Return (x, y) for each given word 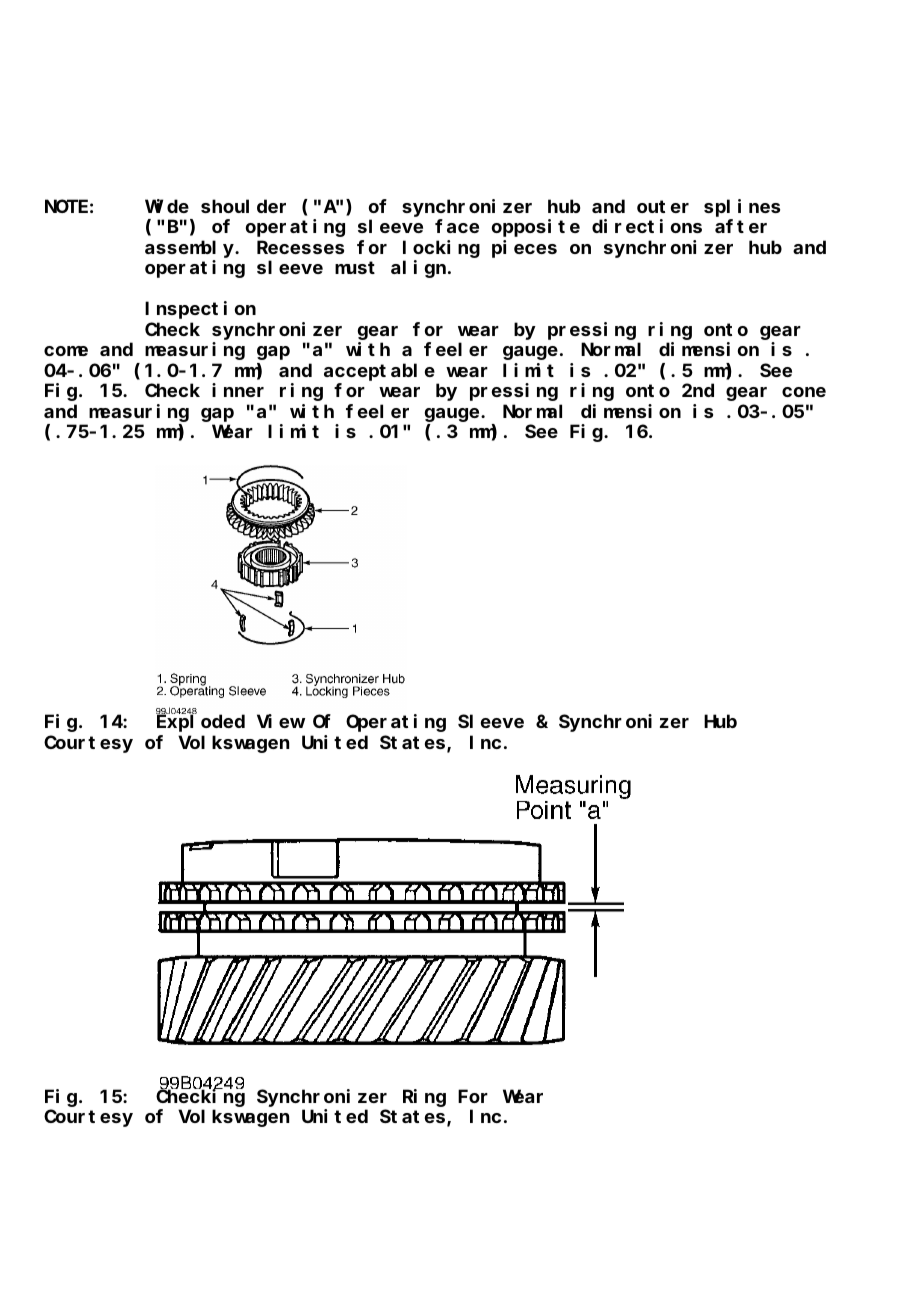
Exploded (201, 723)
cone (804, 392)
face (457, 226)
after (741, 226)
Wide (167, 206)
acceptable (379, 372)
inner (238, 390)
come (66, 351)
